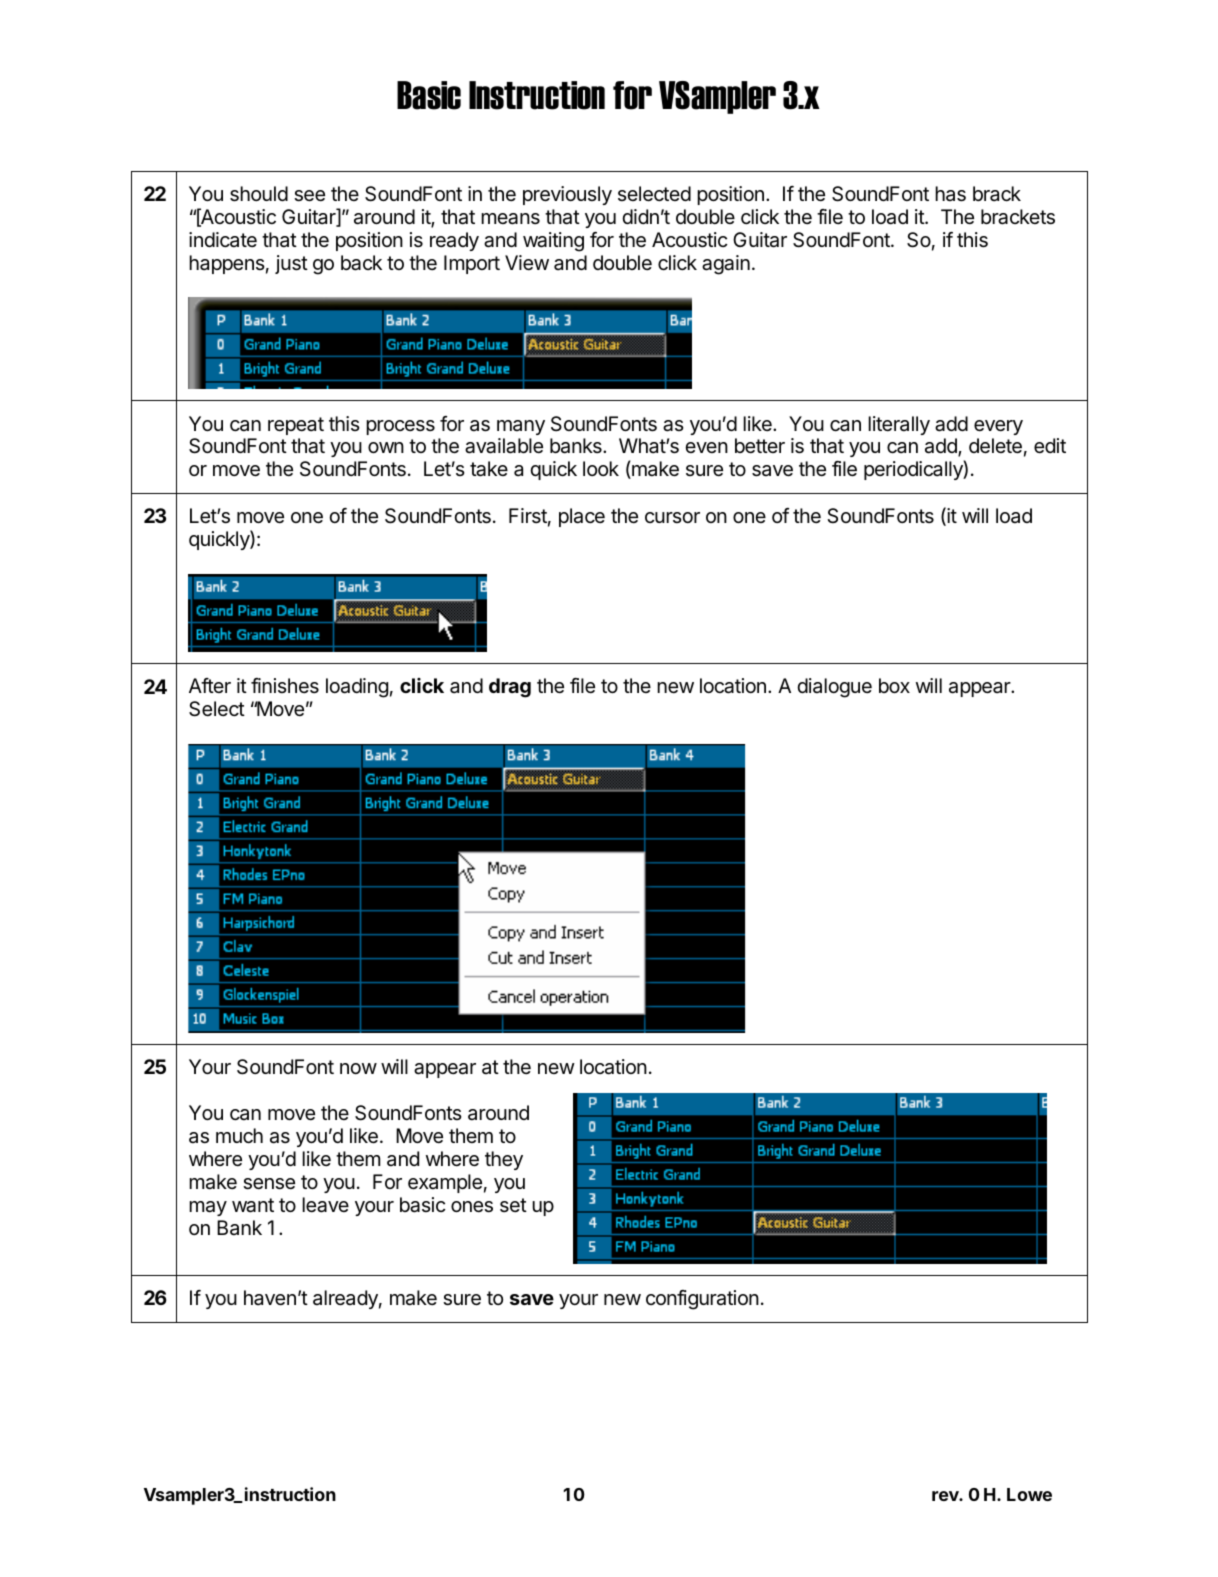 The image size is (1218, 1577). Describe the element at coordinates (291, 264) in the screenshot. I see `just` at that location.
